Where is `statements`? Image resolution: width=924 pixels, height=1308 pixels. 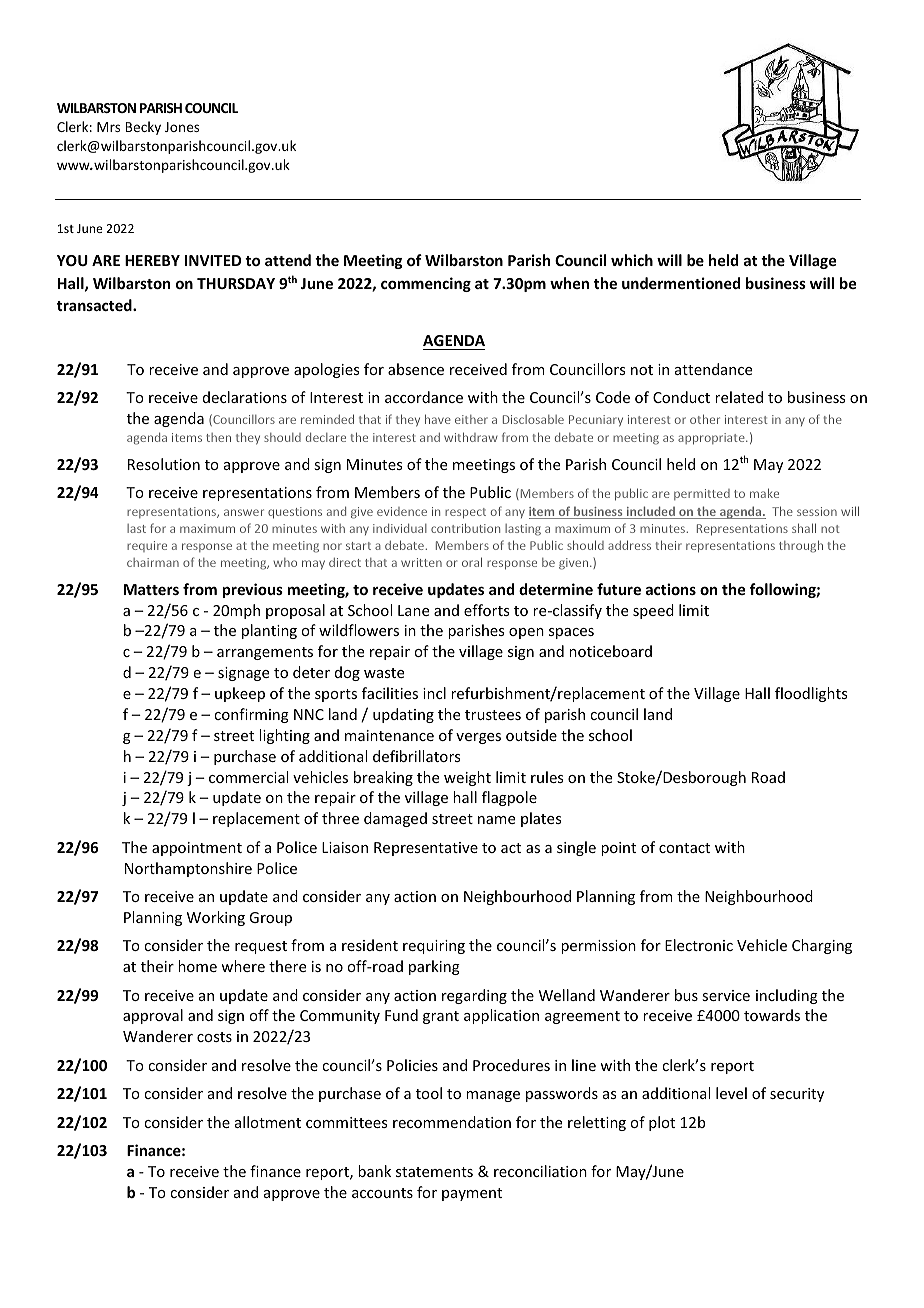 statements is located at coordinates (434, 1172).
